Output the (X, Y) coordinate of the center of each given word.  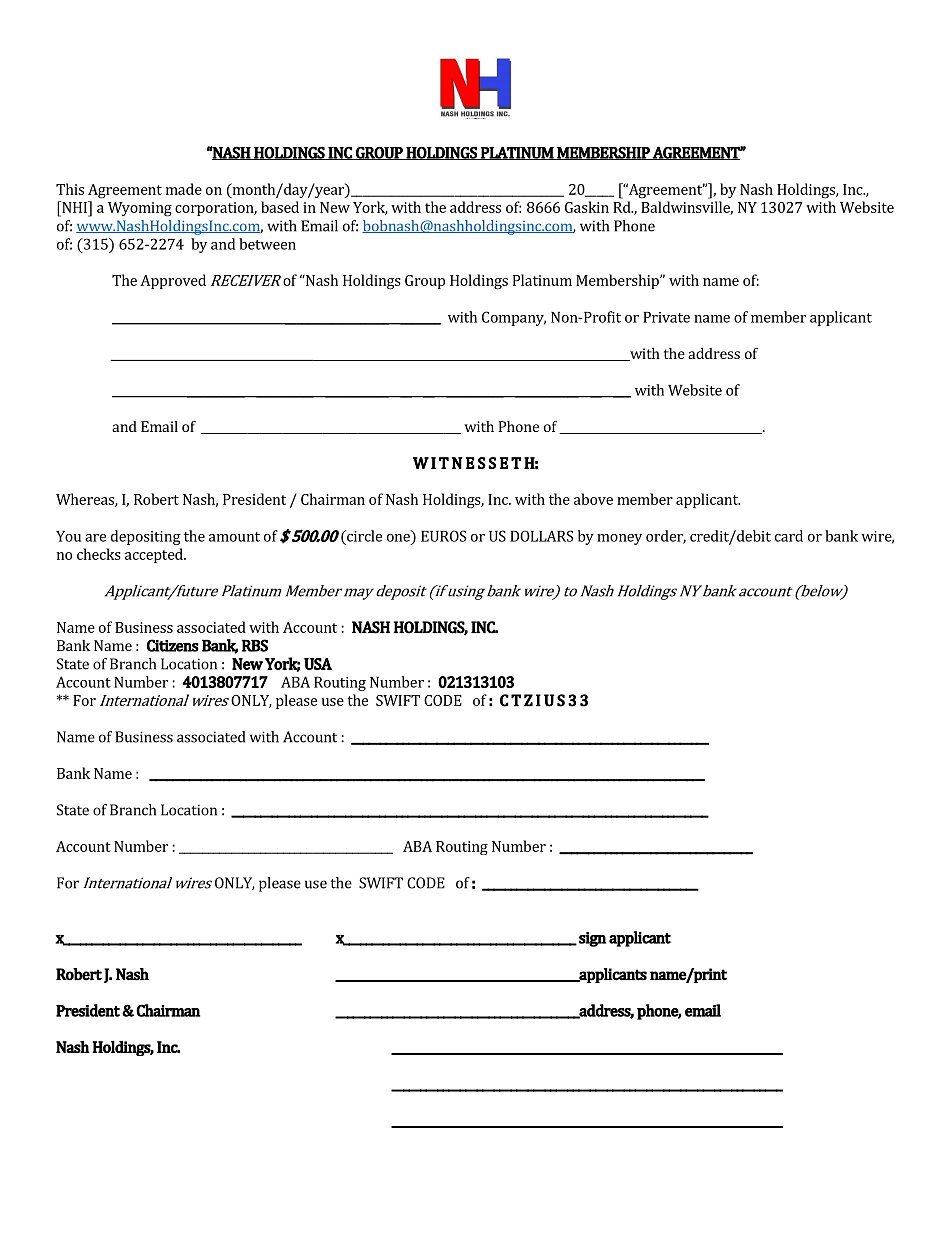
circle (363, 536)
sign (592, 939)
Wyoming (140, 209)
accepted (155, 555)
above (593, 499)
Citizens (173, 645)
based (280, 207)
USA (318, 664)
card (789, 536)
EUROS (443, 536)
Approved (173, 281)
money (619, 539)
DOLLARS (541, 536)
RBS (255, 645)
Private (666, 317)
